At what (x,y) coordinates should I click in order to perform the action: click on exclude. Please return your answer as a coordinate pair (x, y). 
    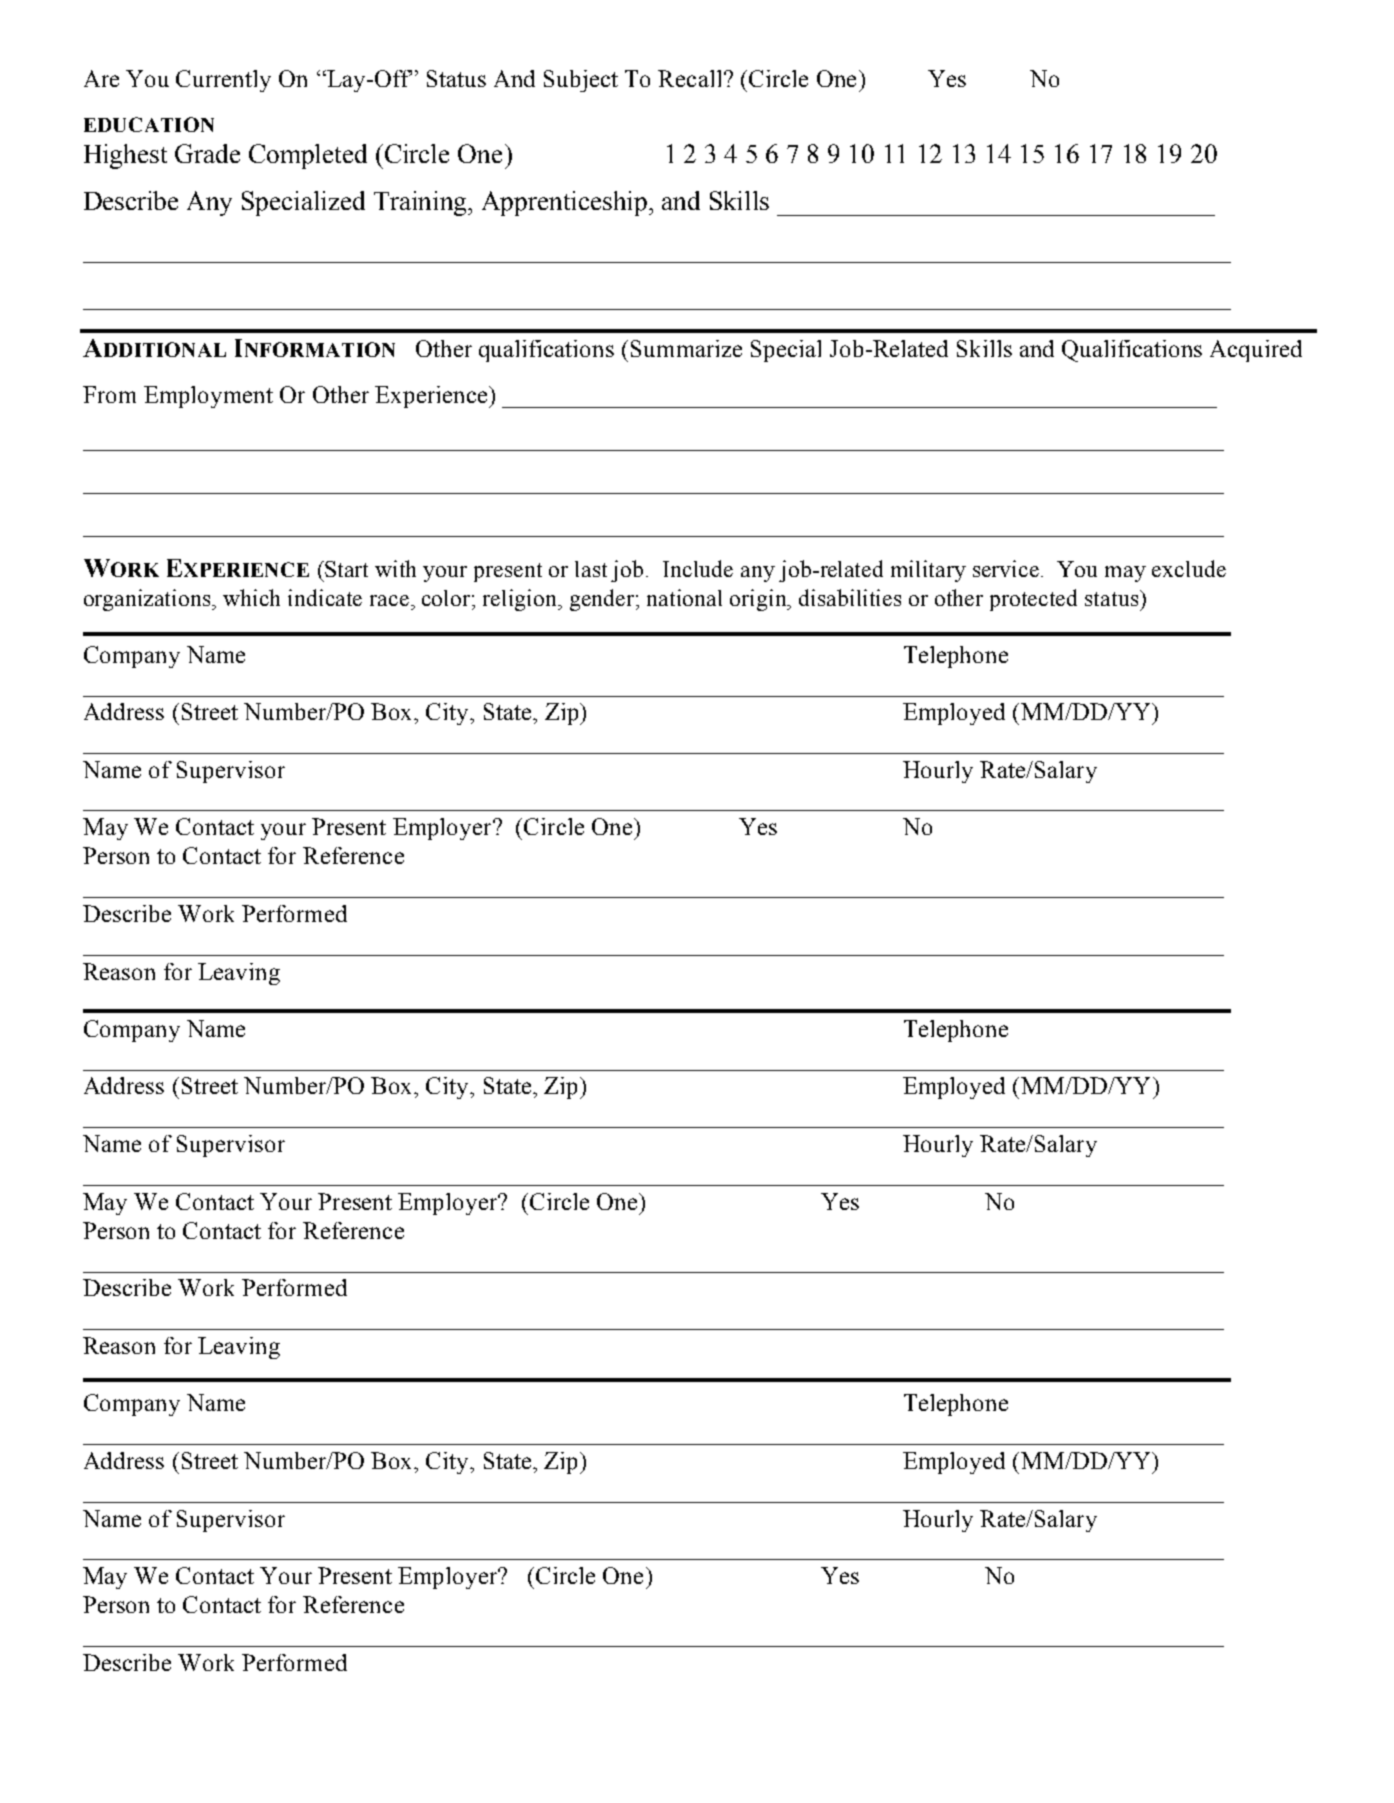
    Looking at the image, I should click on (1189, 568).
